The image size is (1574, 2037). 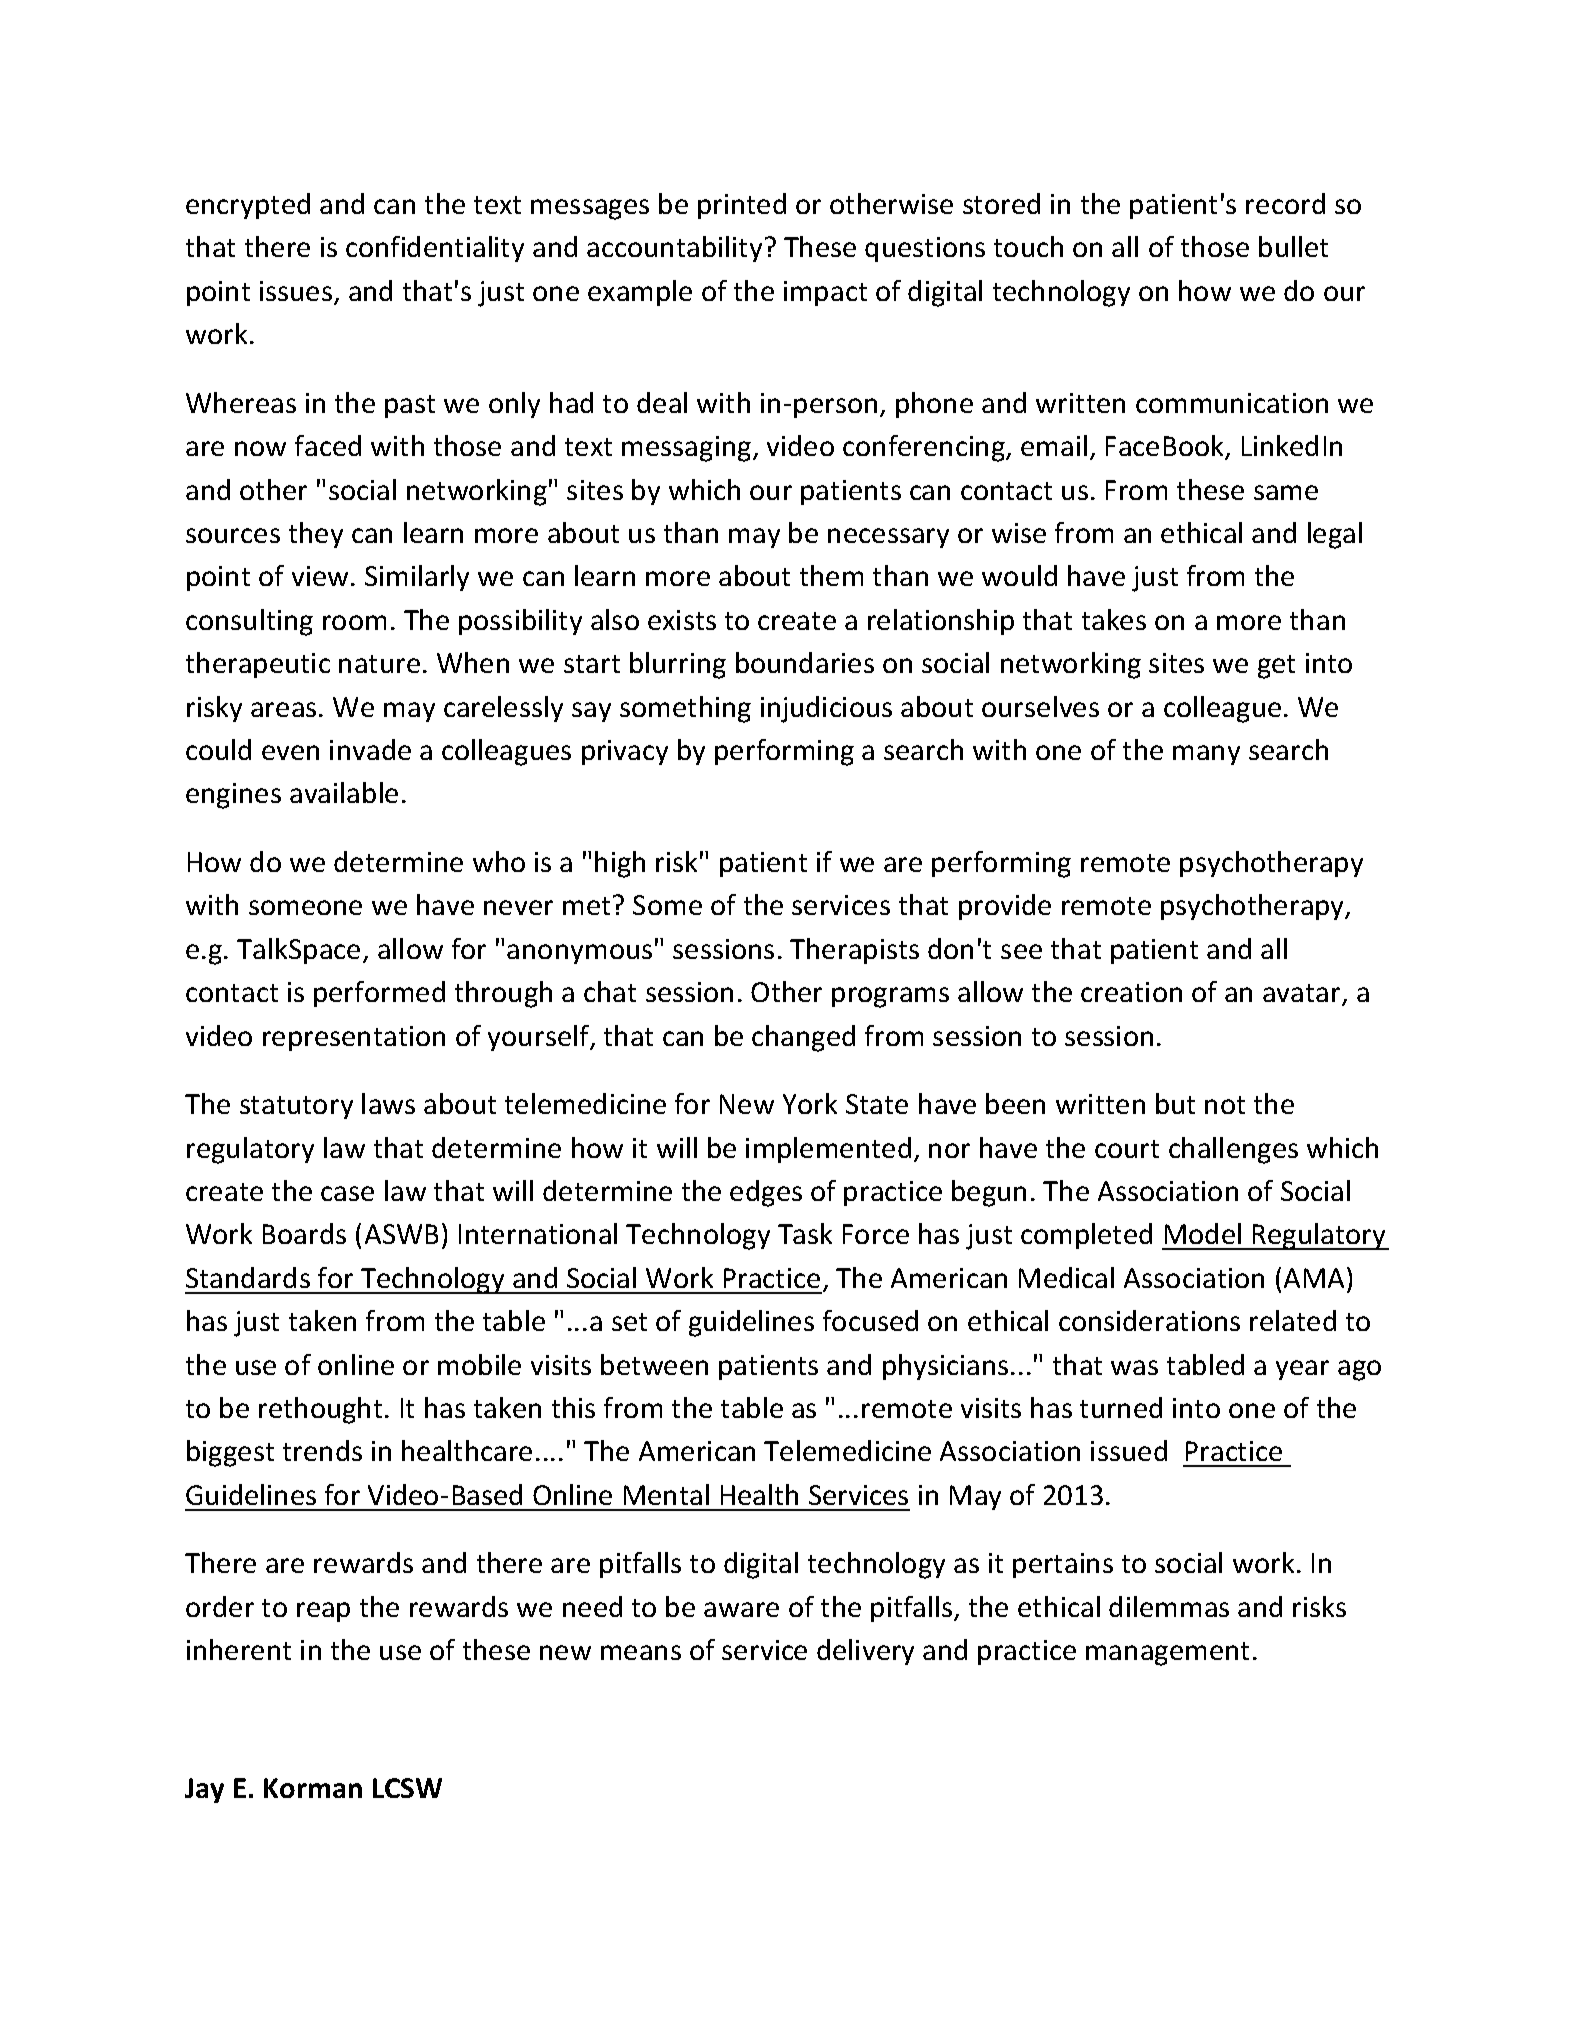 I want to click on LCSW, so click(x=407, y=1788).
